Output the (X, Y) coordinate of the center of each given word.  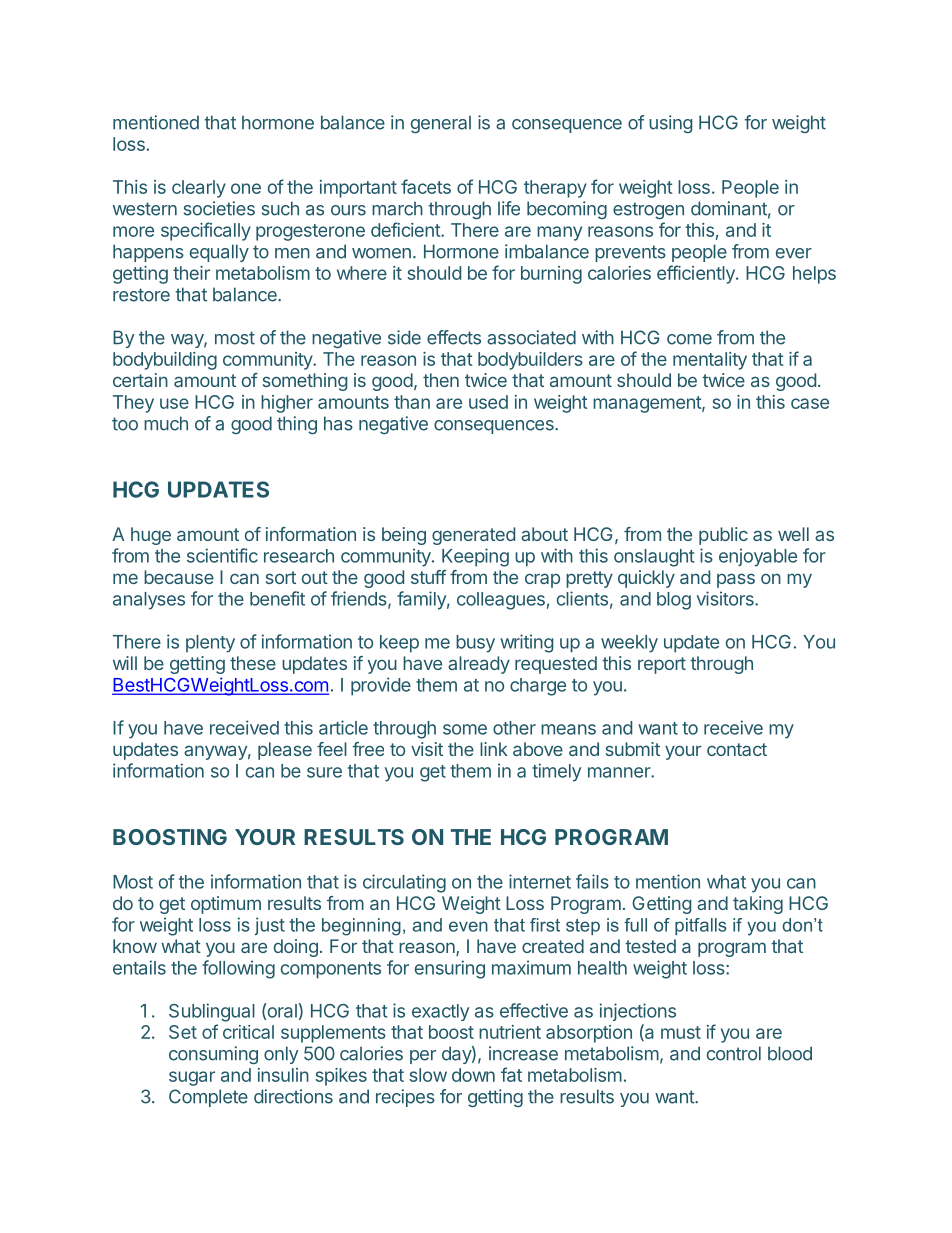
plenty (210, 644)
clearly (199, 189)
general (441, 124)
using (670, 124)
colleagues (501, 601)
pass (736, 580)
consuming (213, 1055)
